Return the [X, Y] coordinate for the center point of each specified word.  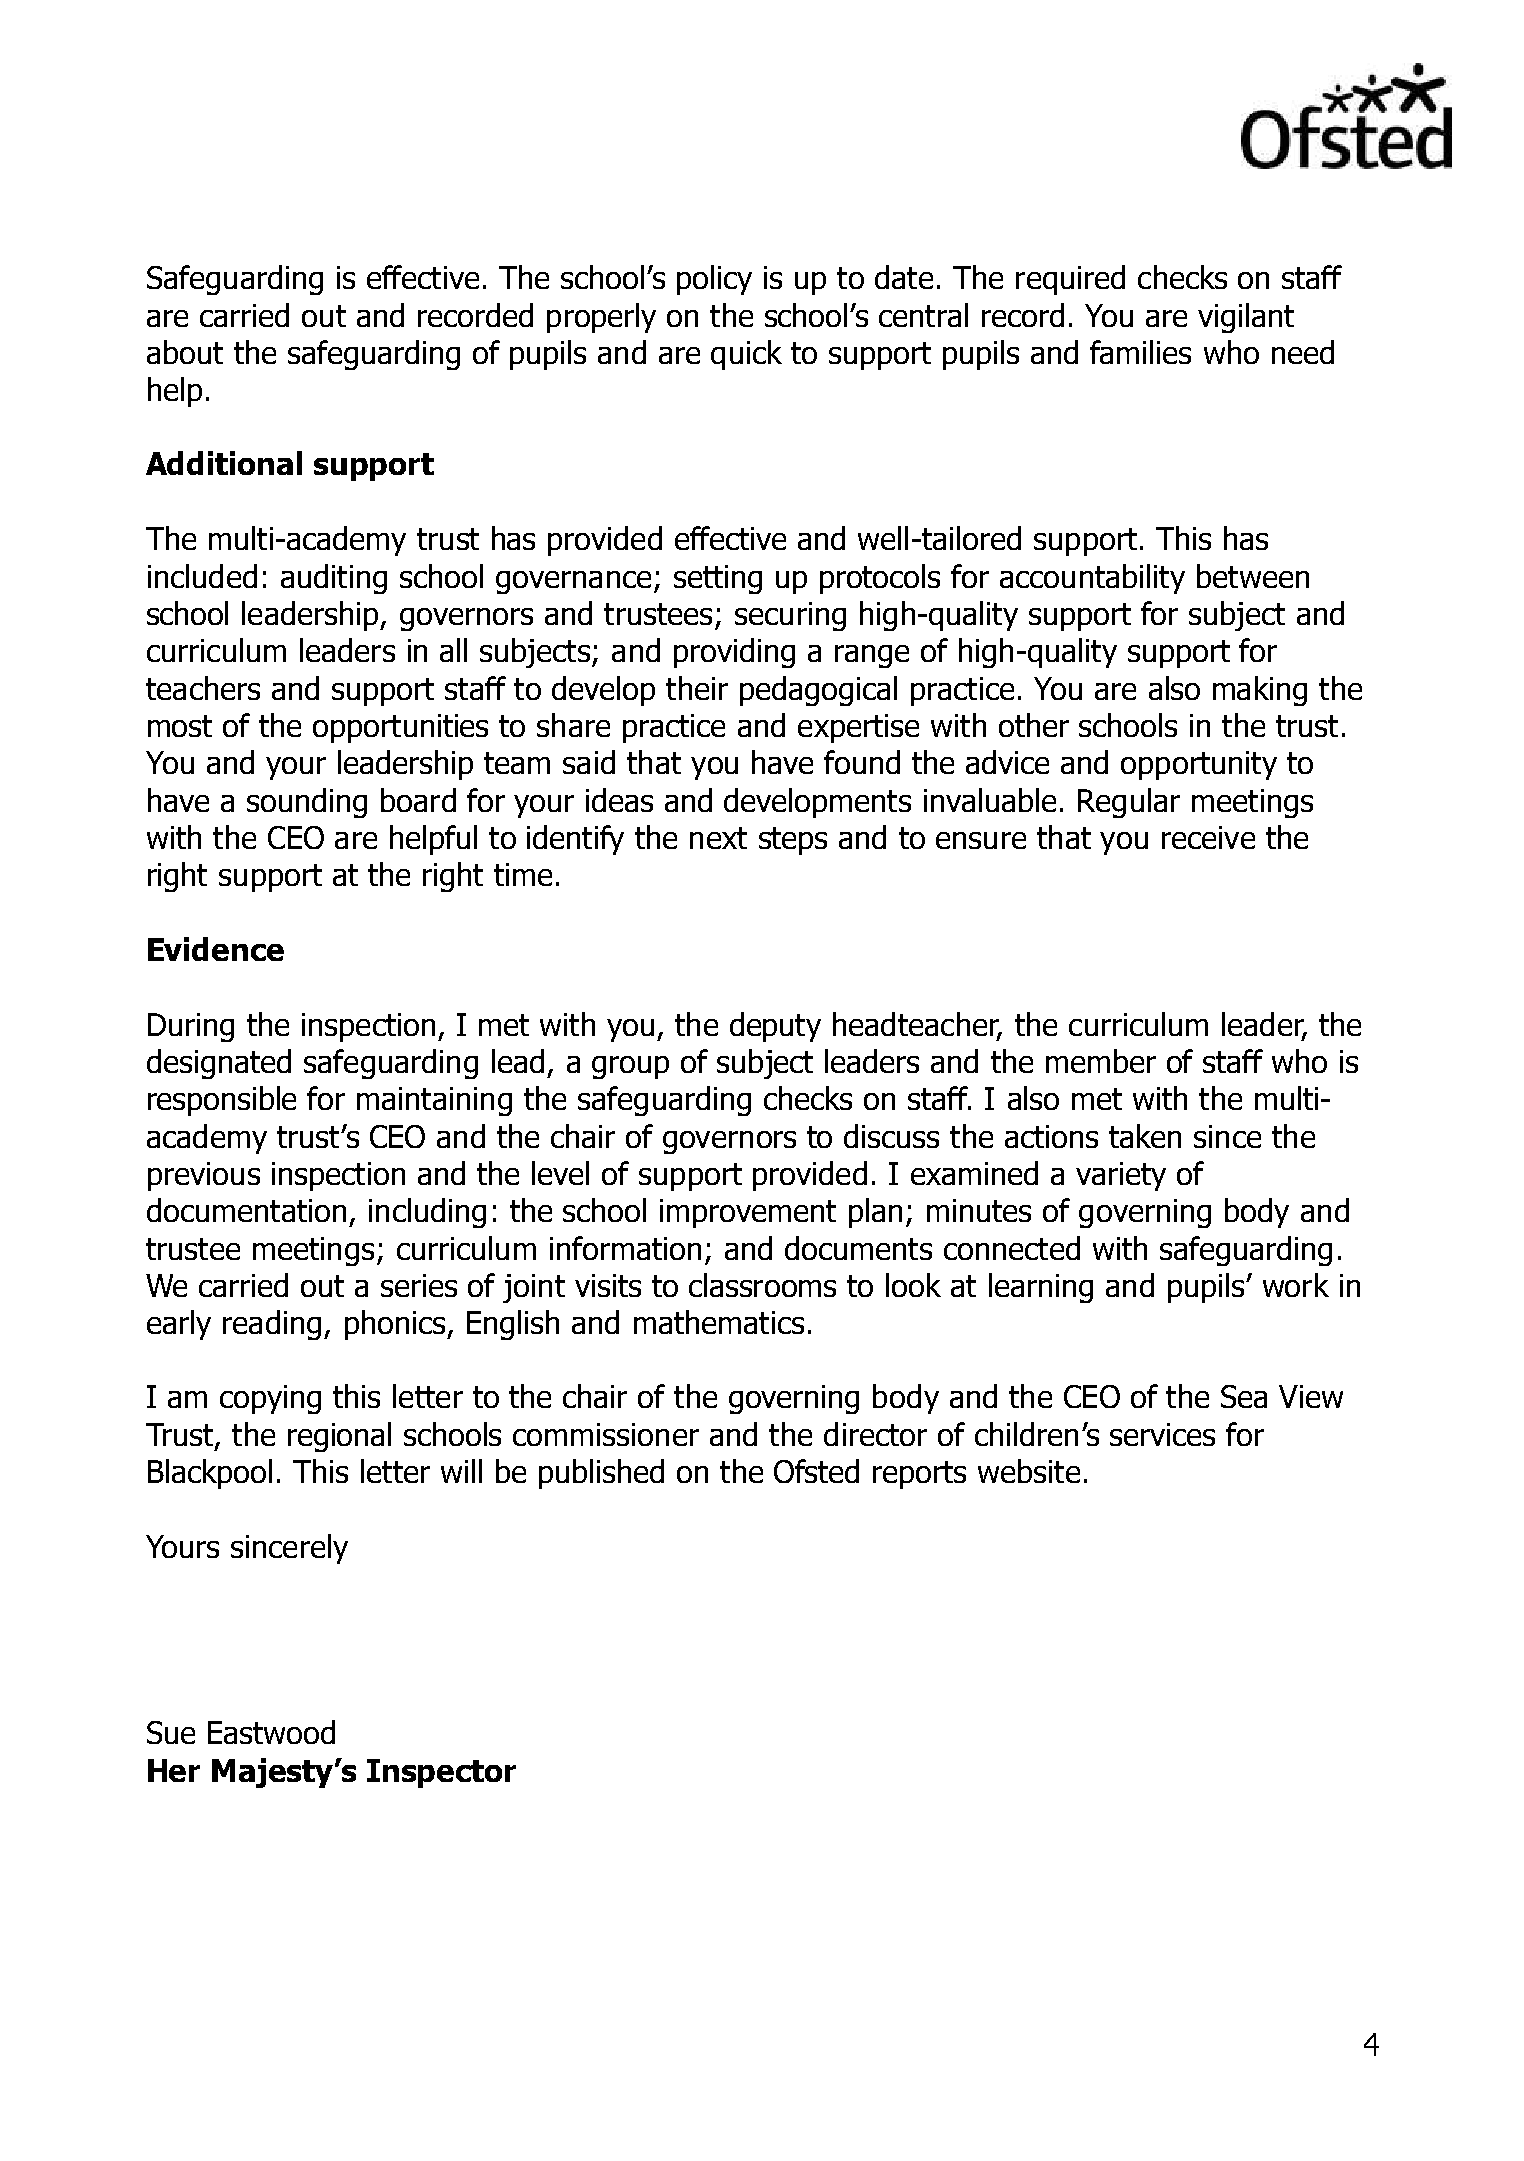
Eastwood [271, 1732]
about [185, 352]
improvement [748, 1213]
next [718, 838]
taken [1145, 1136]
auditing [334, 579]
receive [1208, 837]
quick [746, 355]
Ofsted [816, 1471]
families [1140, 352]
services [1162, 1434]
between [1253, 576]
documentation [246, 1210]
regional [339, 1437]
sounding [307, 803]
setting [718, 579]
